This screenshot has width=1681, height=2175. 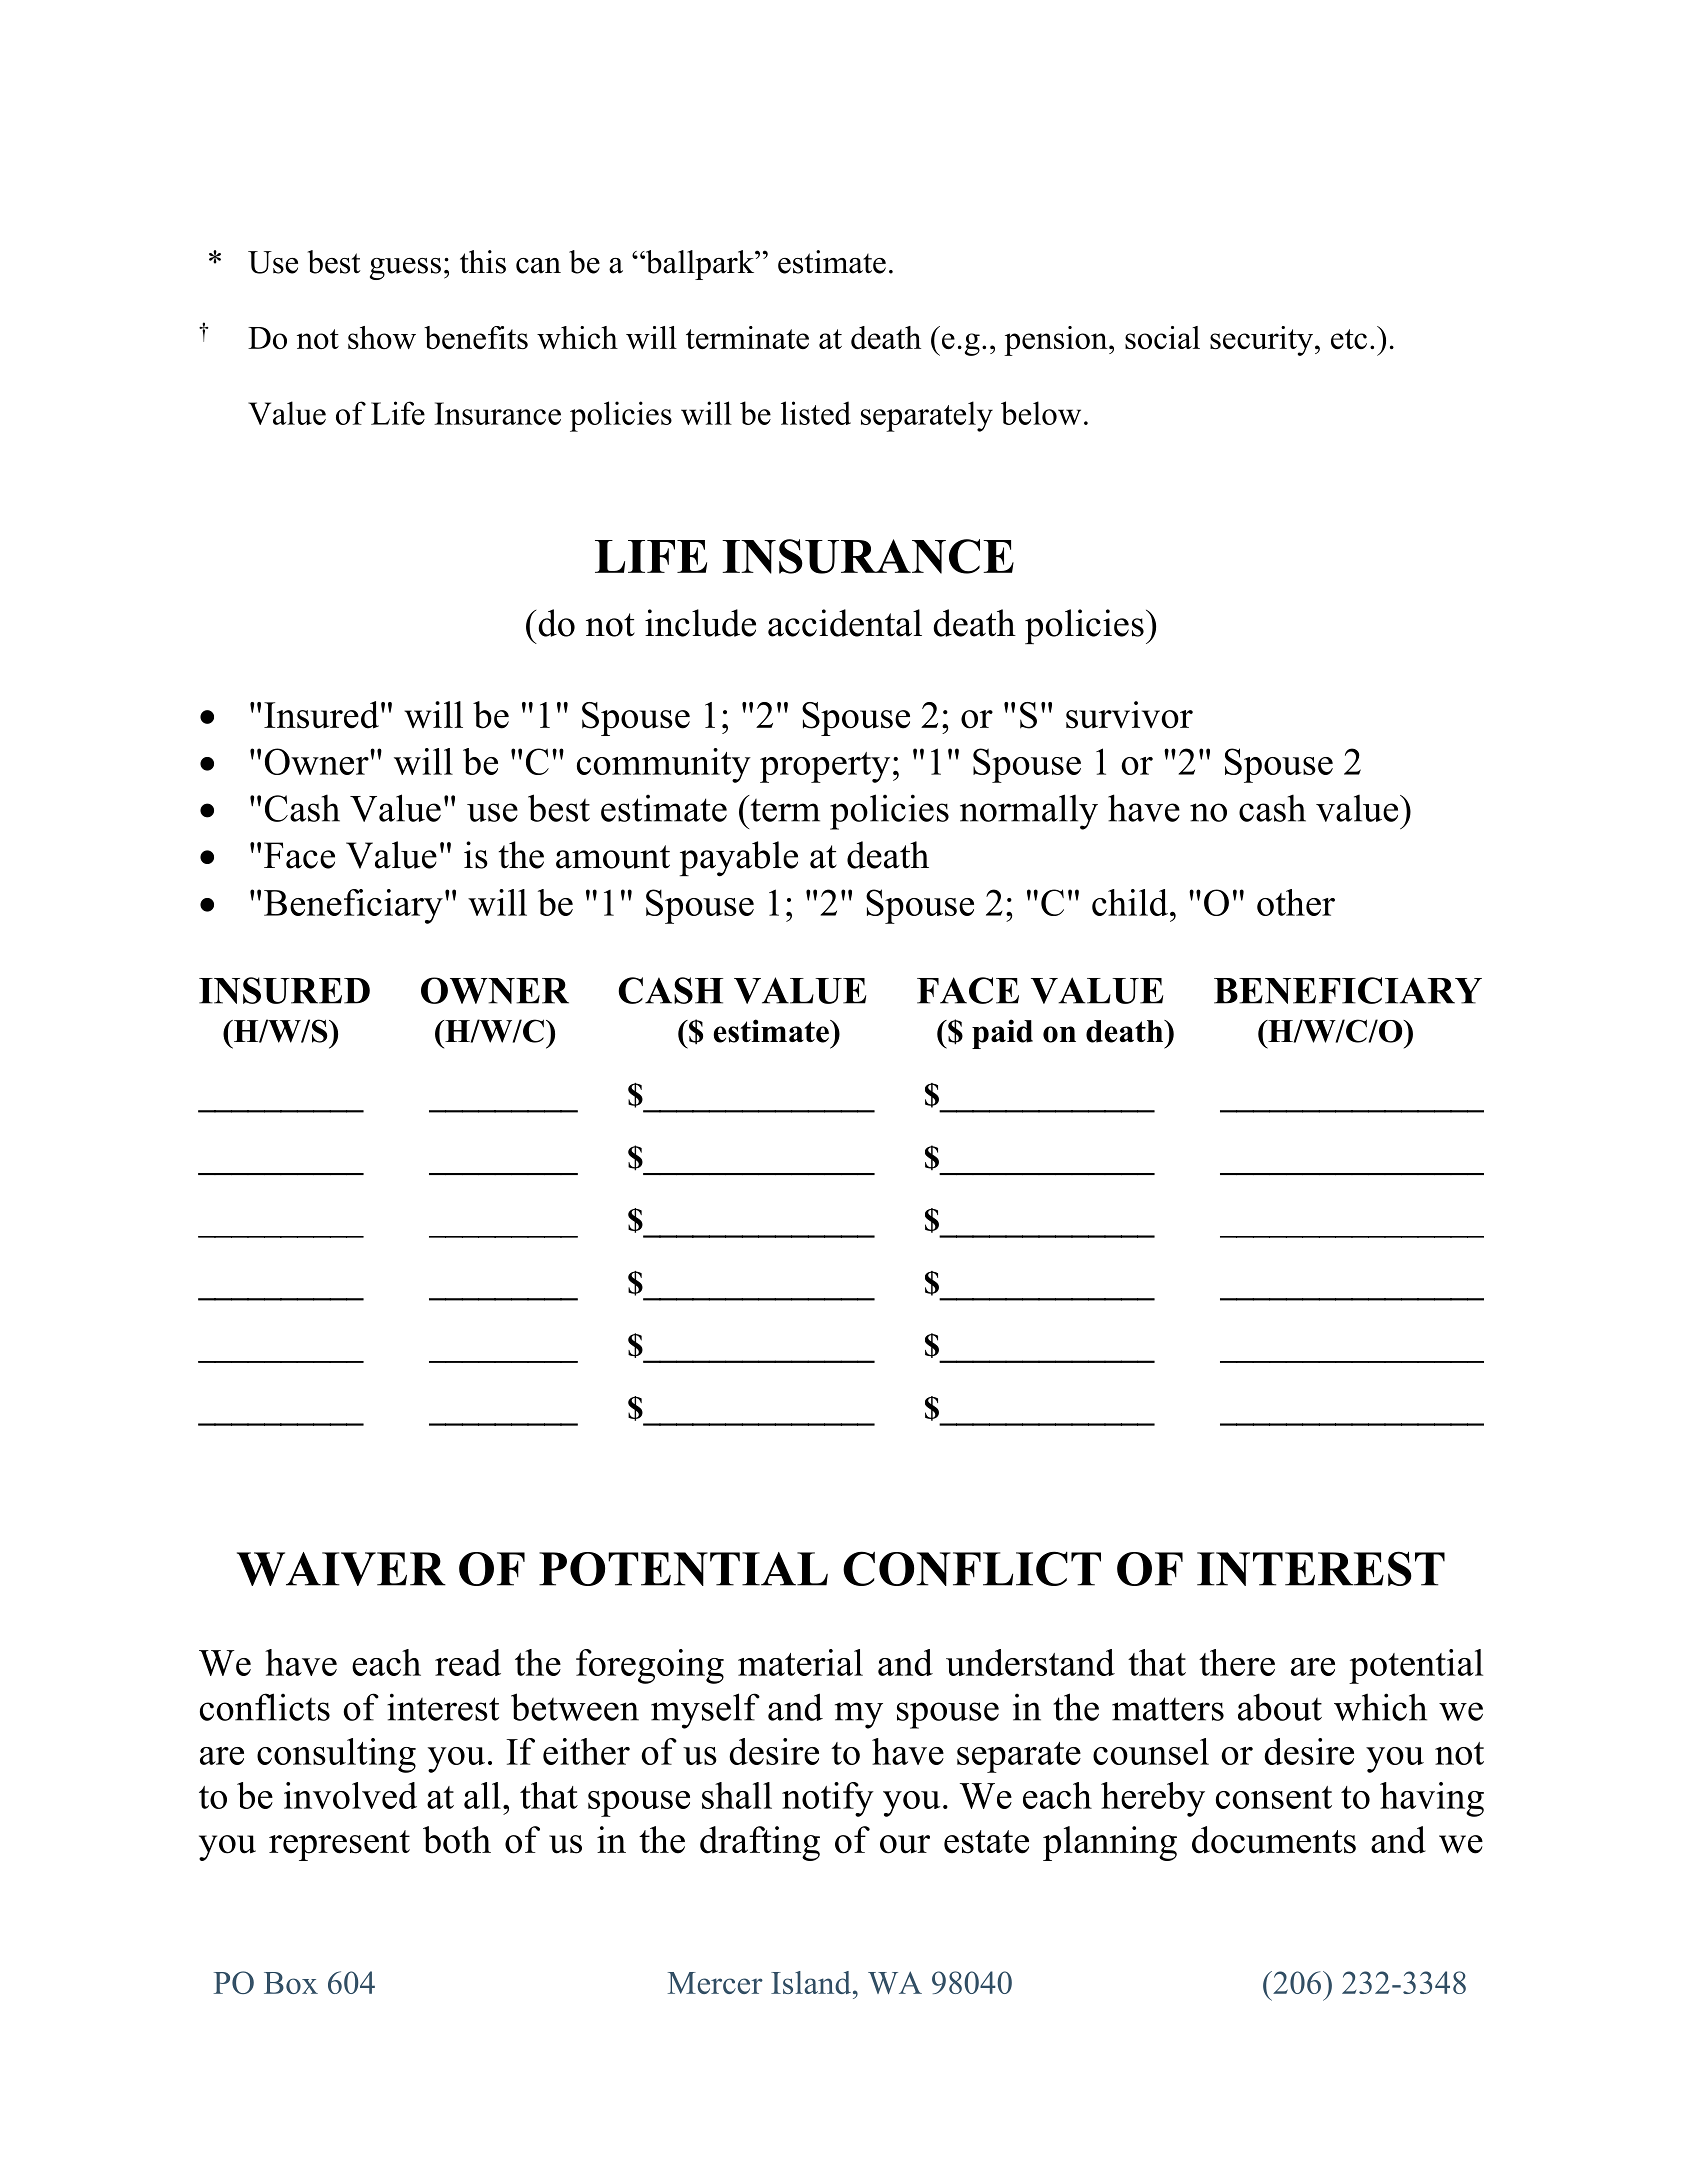 What do you see at coordinates (1263, 341) in the screenshot?
I see `security` at bounding box center [1263, 341].
